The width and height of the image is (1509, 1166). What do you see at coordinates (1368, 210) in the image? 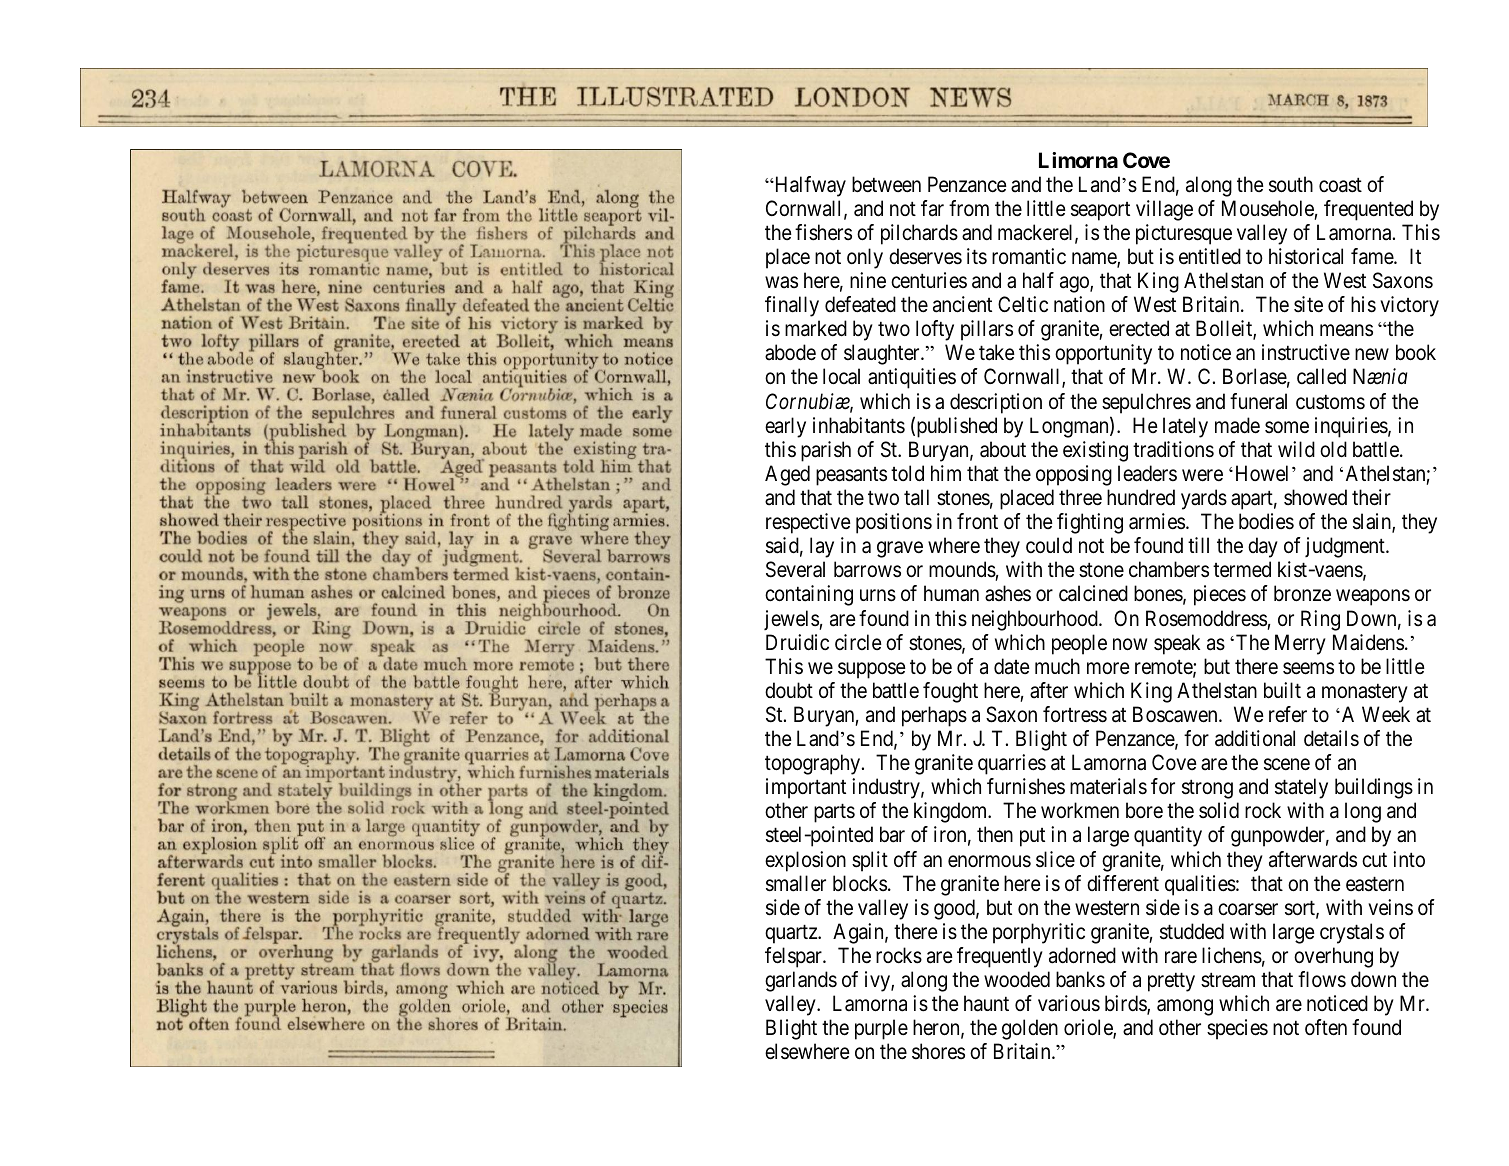
I see `frequented` at bounding box center [1368, 210].
